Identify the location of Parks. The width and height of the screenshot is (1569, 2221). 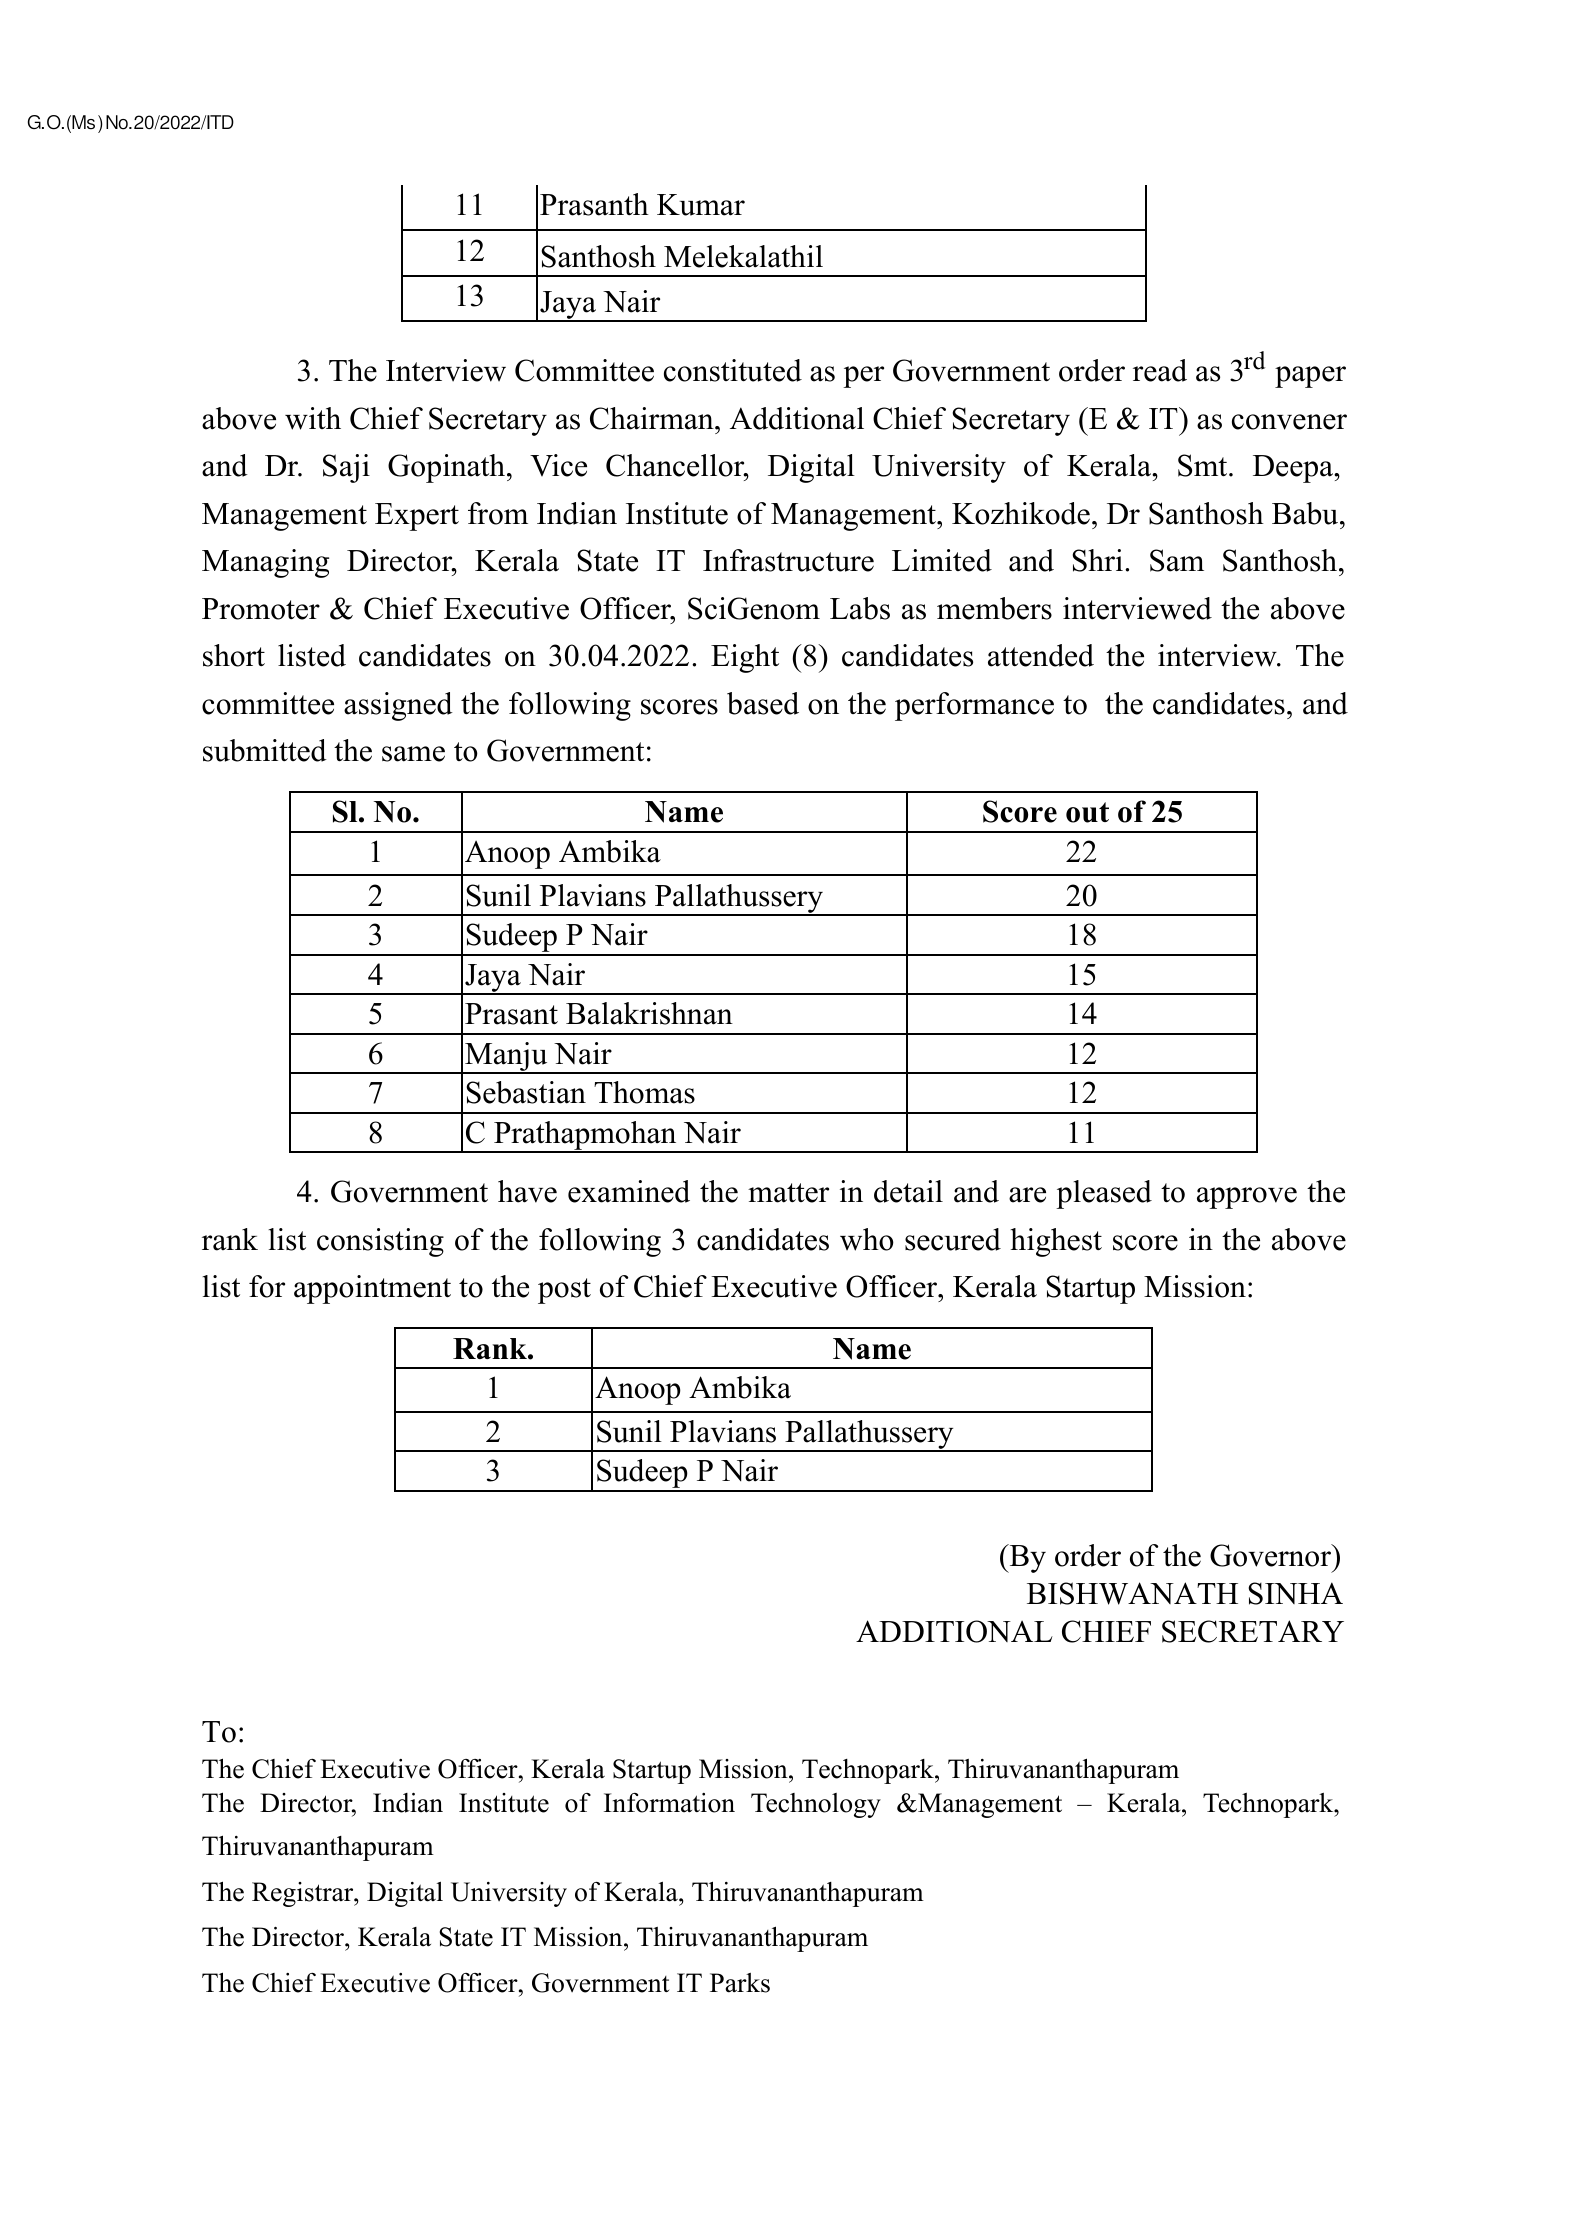
(740, 1983).
